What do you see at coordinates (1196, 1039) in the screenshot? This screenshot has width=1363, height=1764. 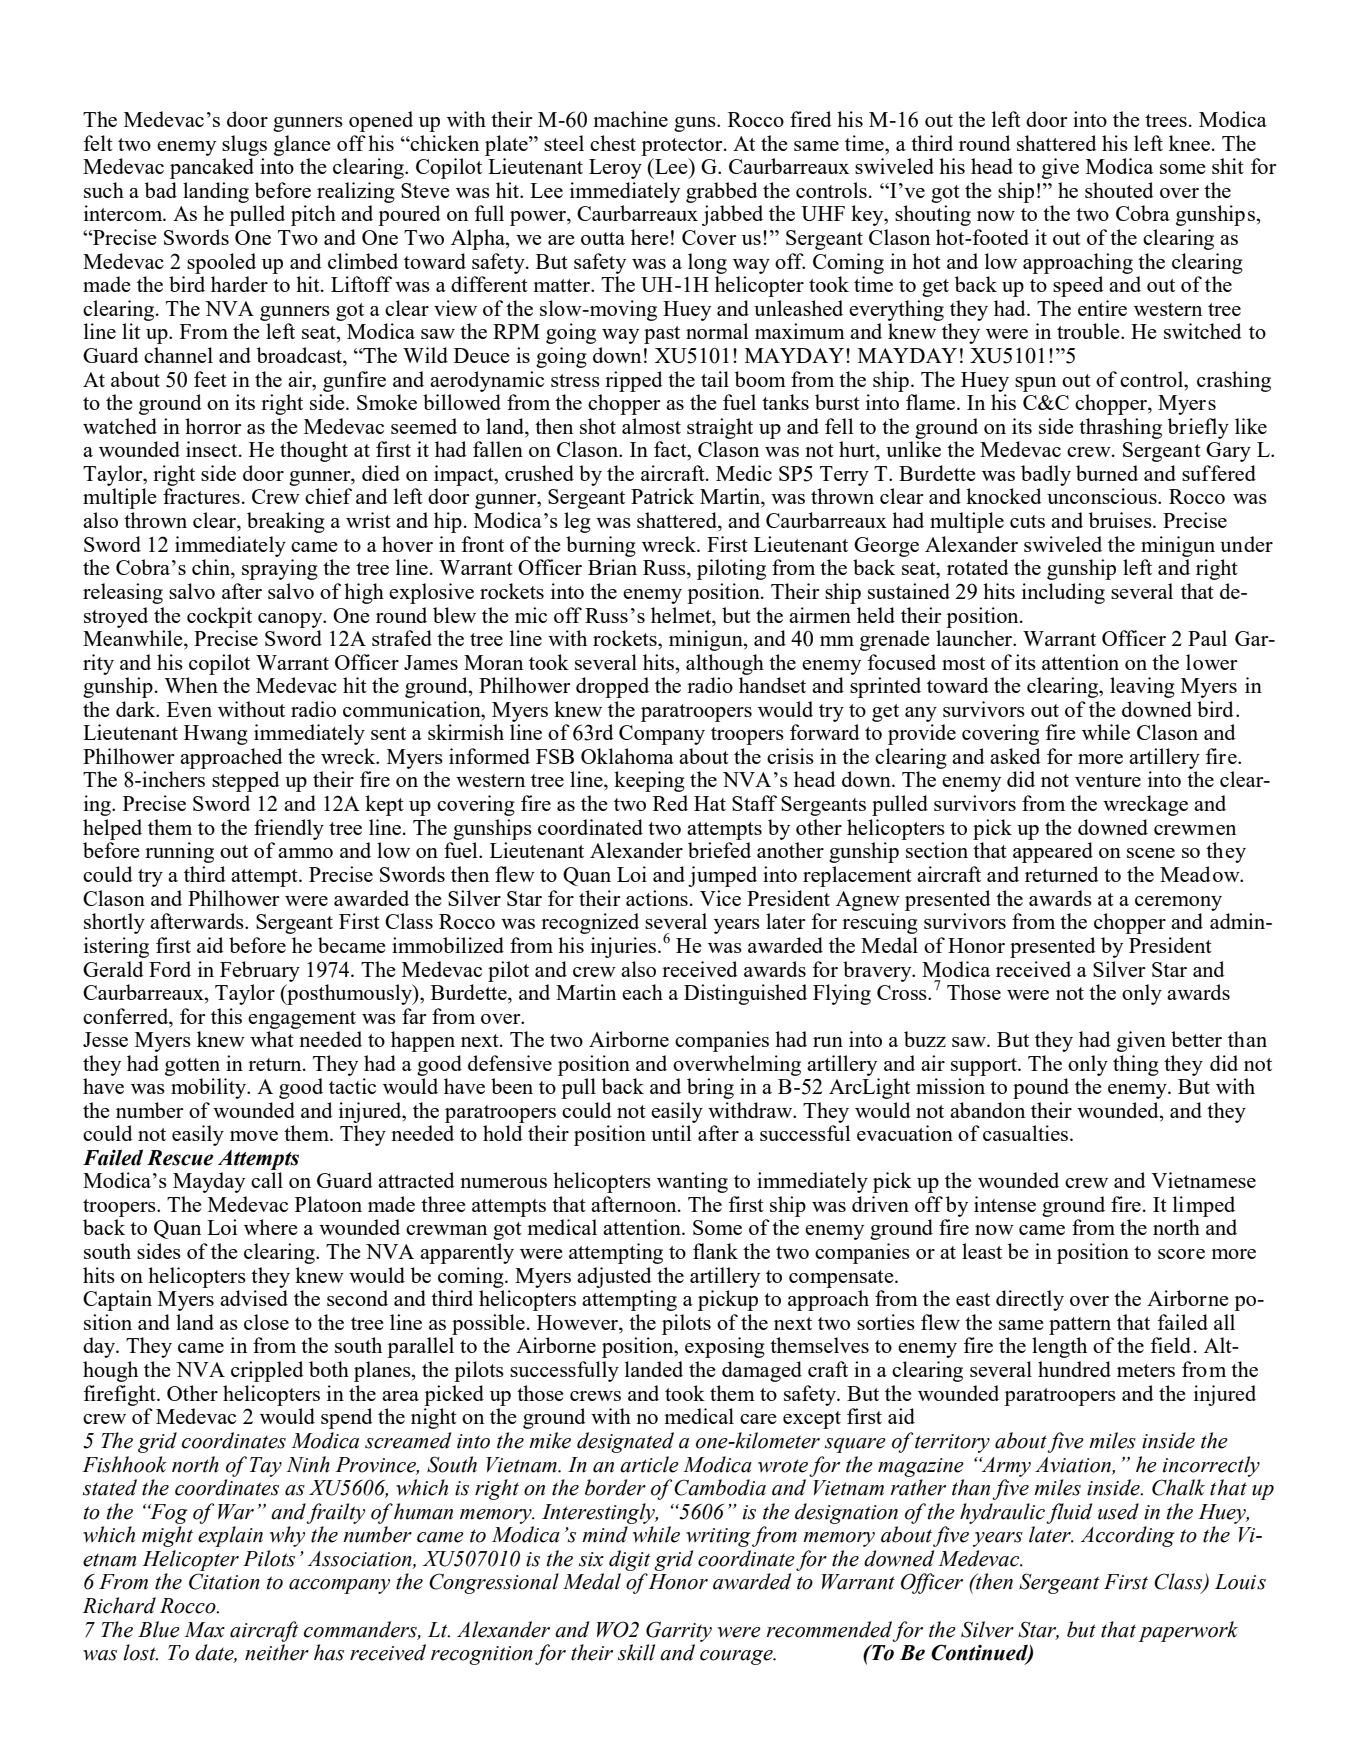 I see `better` at bounding box center [1196, 1039].
